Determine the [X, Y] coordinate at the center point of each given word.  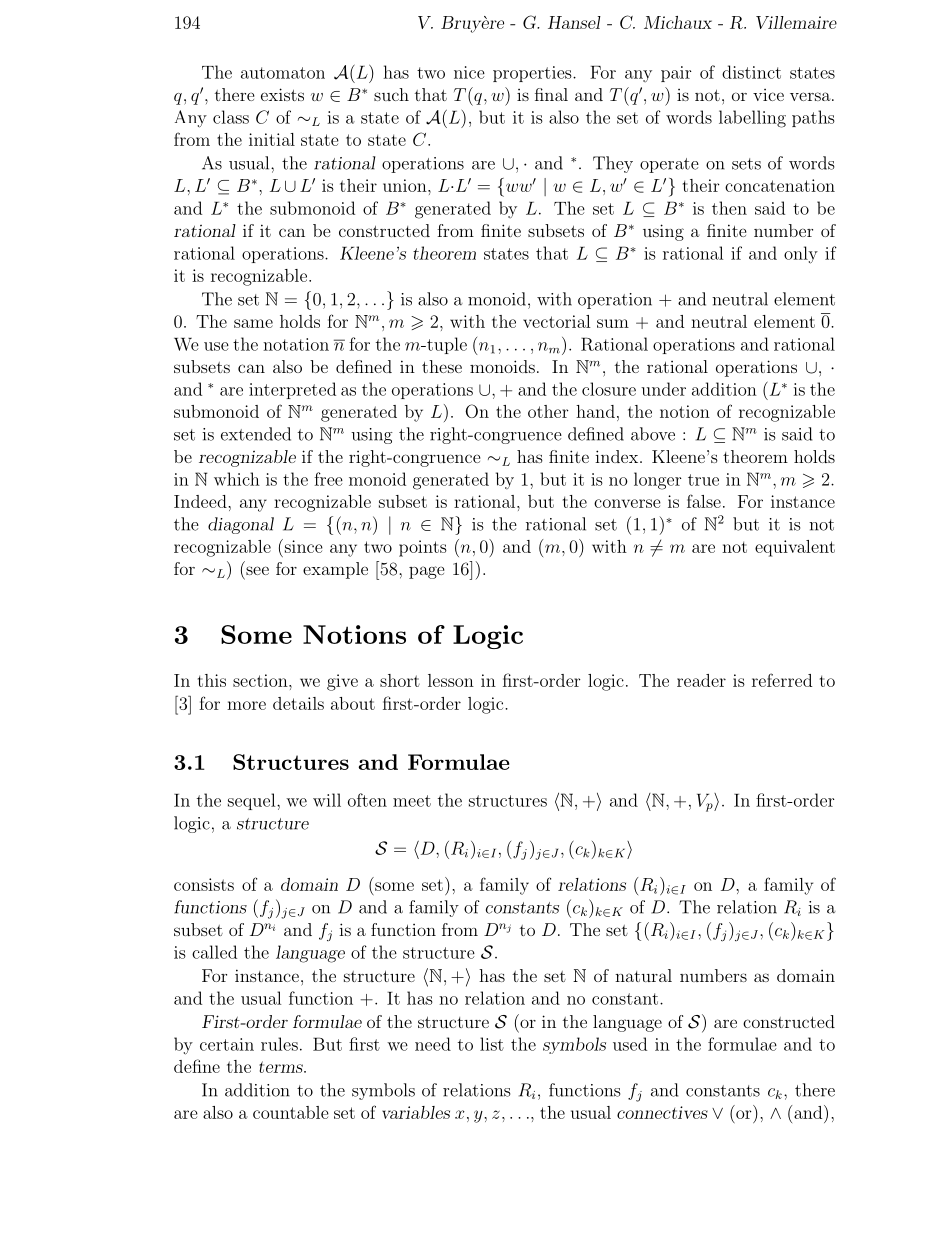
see [257, 570]
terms [282, 1067]
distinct [751, 72]
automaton [283, 73]
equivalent [795, 548]
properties [533, 74]
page [427, 572]
